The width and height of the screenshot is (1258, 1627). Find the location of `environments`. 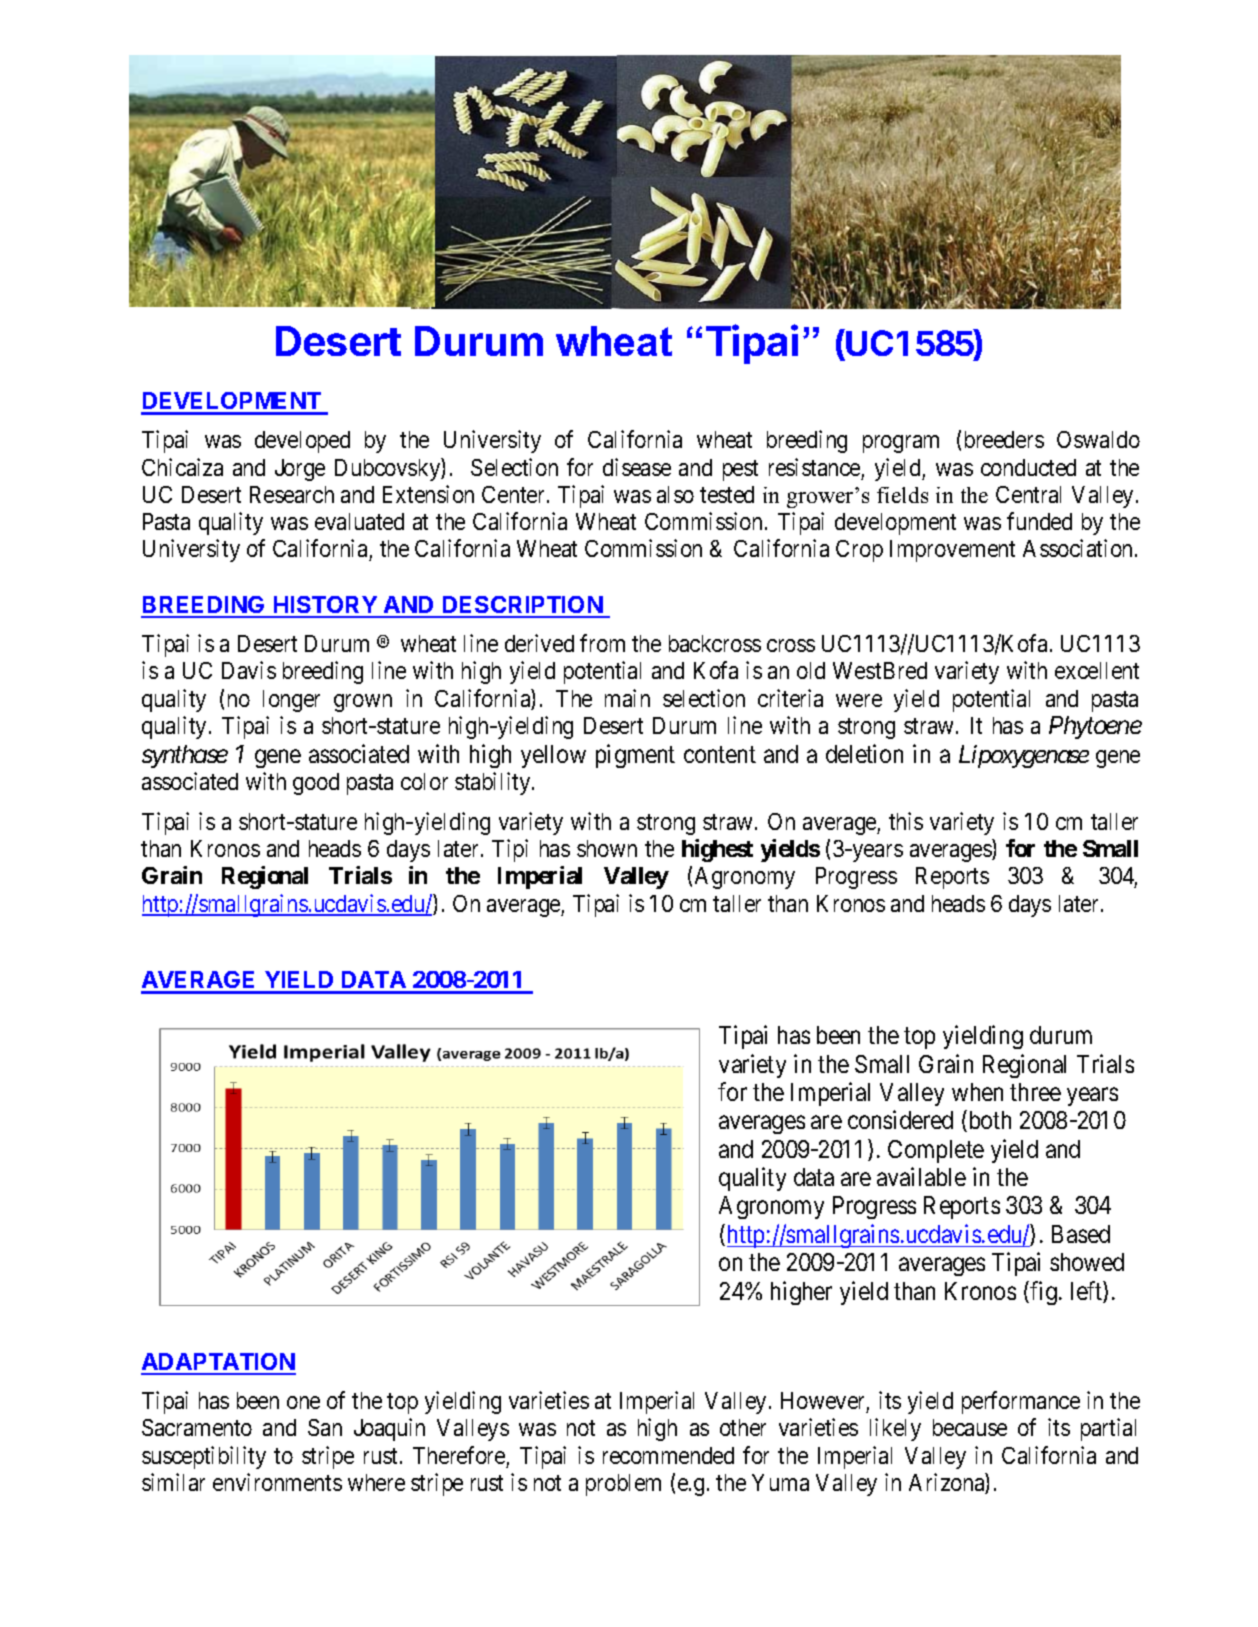

environments is located at coordinates (277, 1482).
